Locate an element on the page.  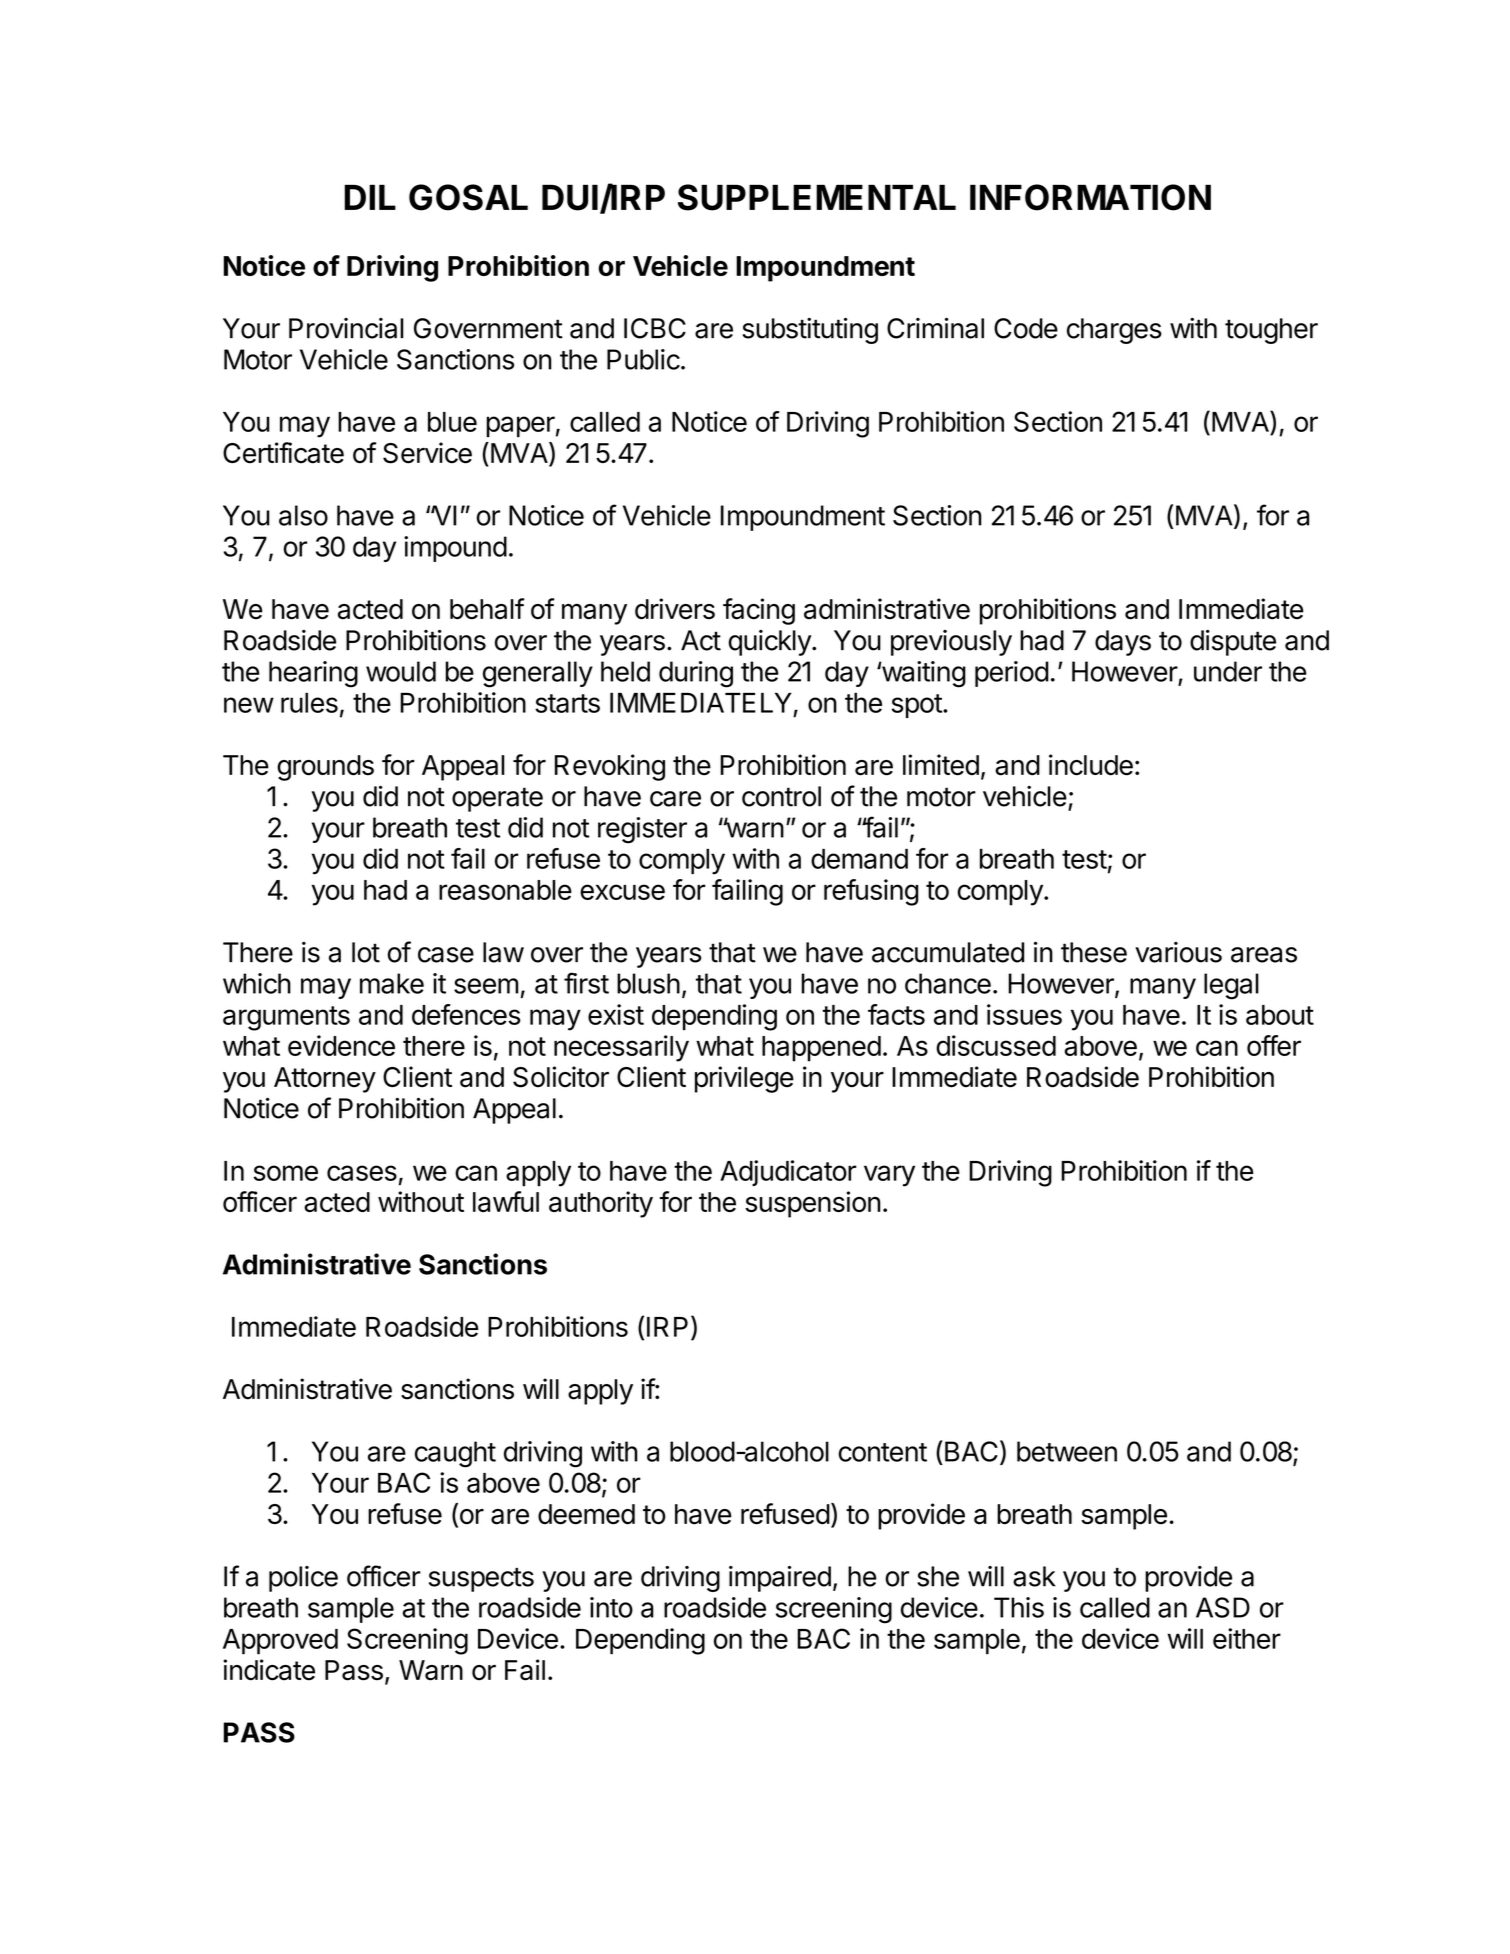
offer is located at coordinates (1274, 1045).
